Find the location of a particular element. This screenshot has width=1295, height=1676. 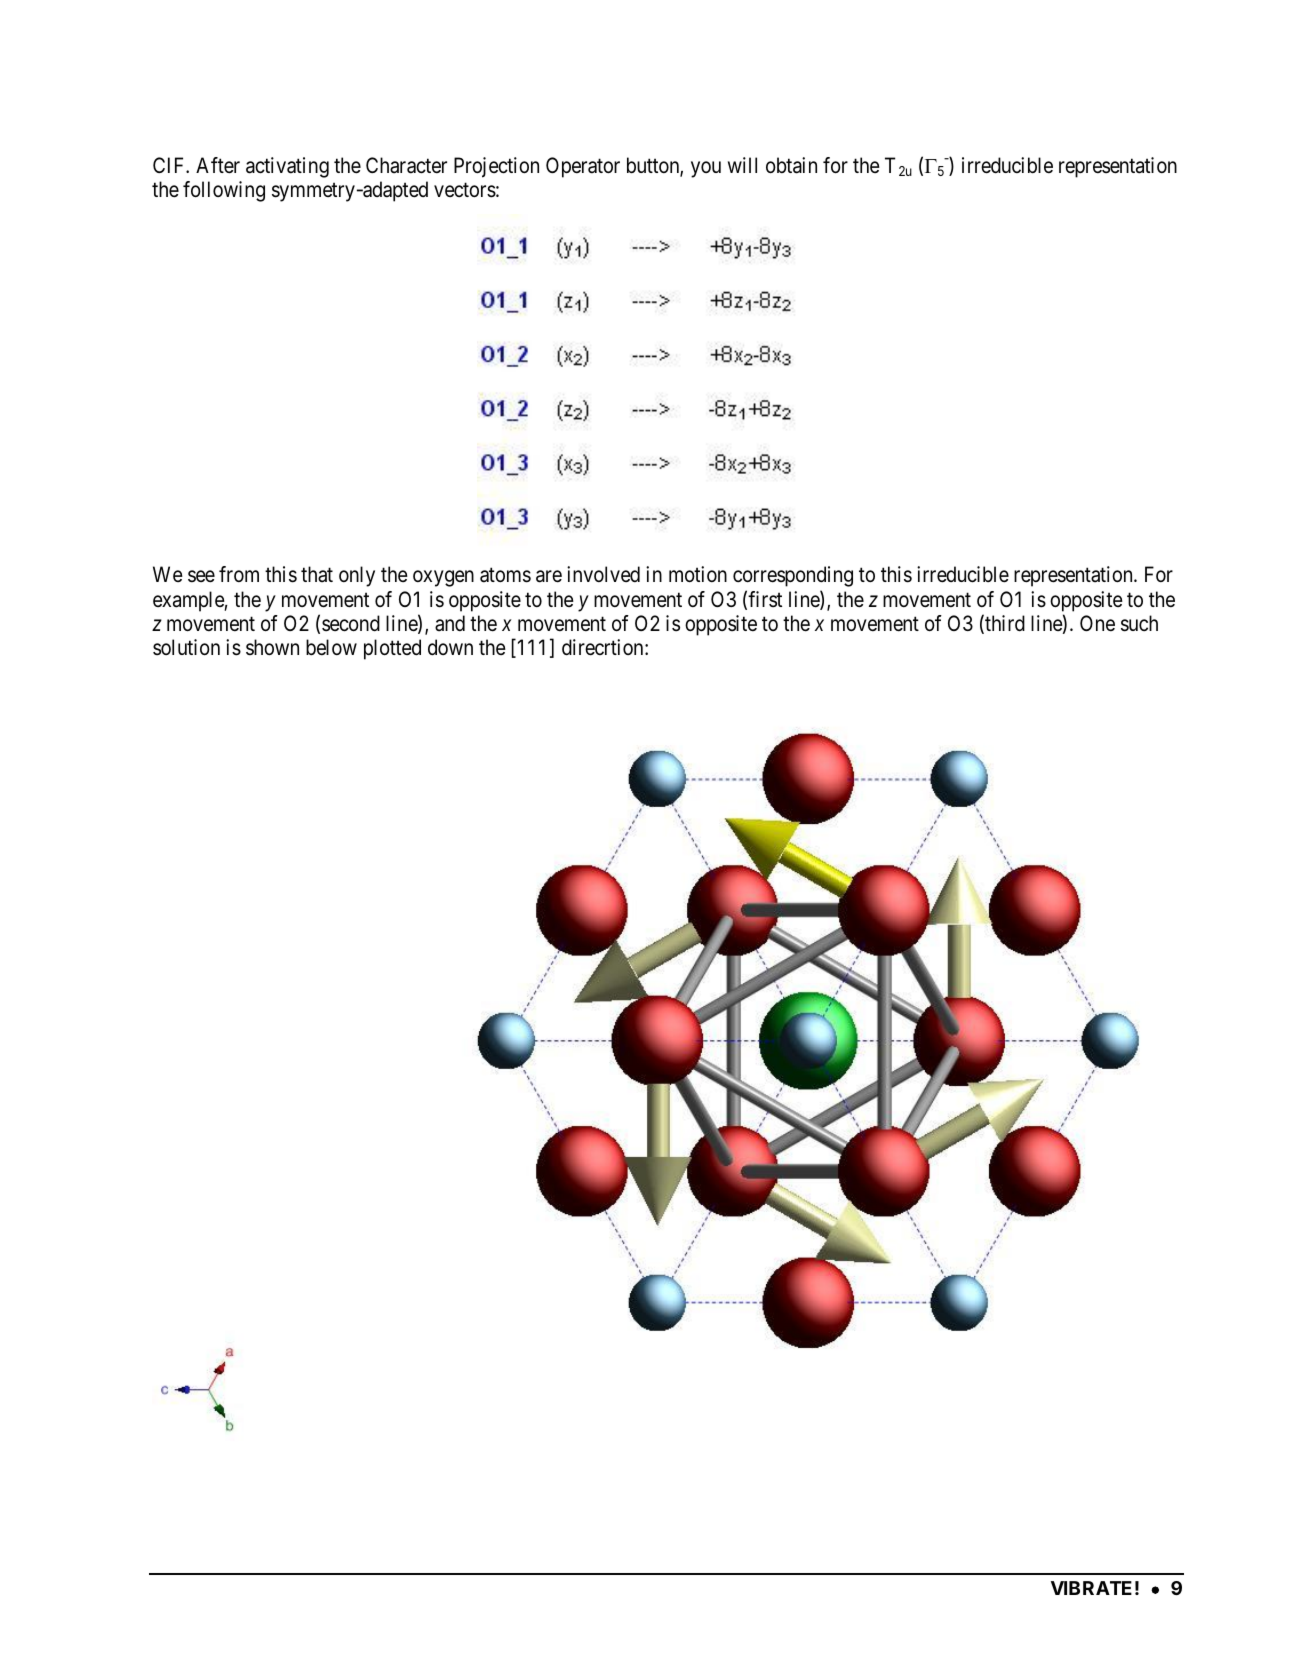

VIBRATE is located at coordinates (1091, 1588).
